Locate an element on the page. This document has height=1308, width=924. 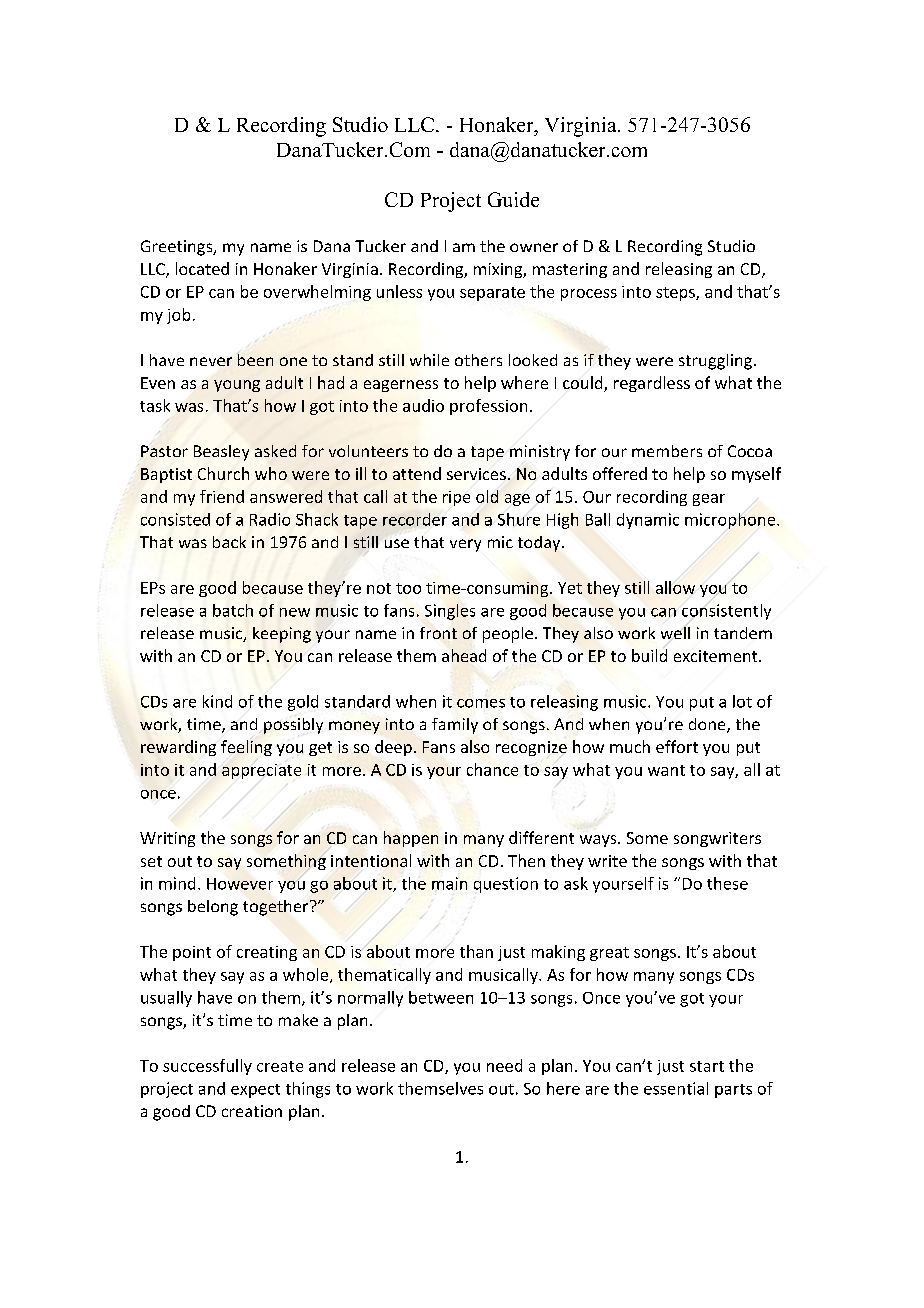
chance is located at coordinates (492, 769).
